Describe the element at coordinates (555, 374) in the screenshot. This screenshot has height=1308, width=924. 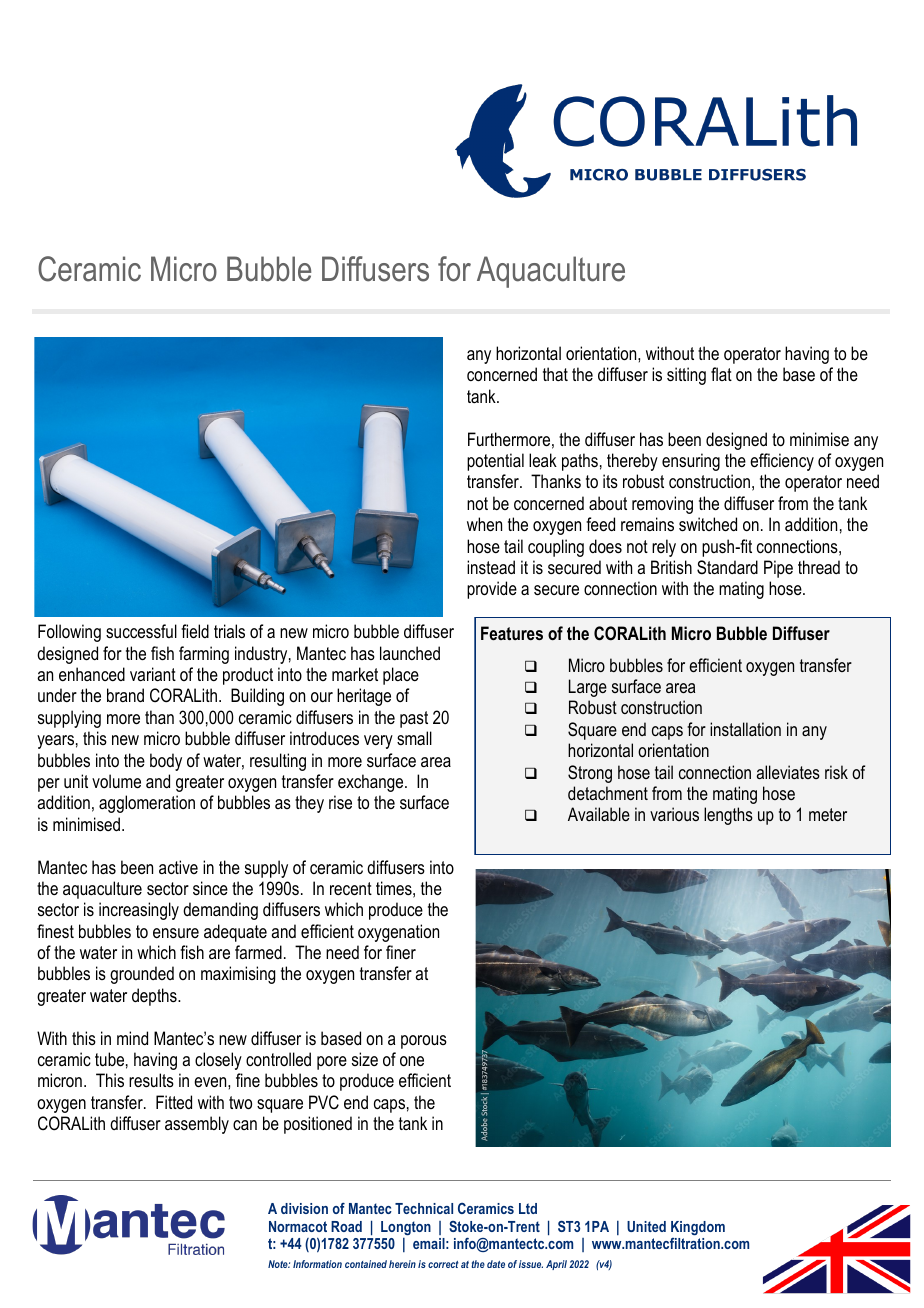
I see `that` at that location.
